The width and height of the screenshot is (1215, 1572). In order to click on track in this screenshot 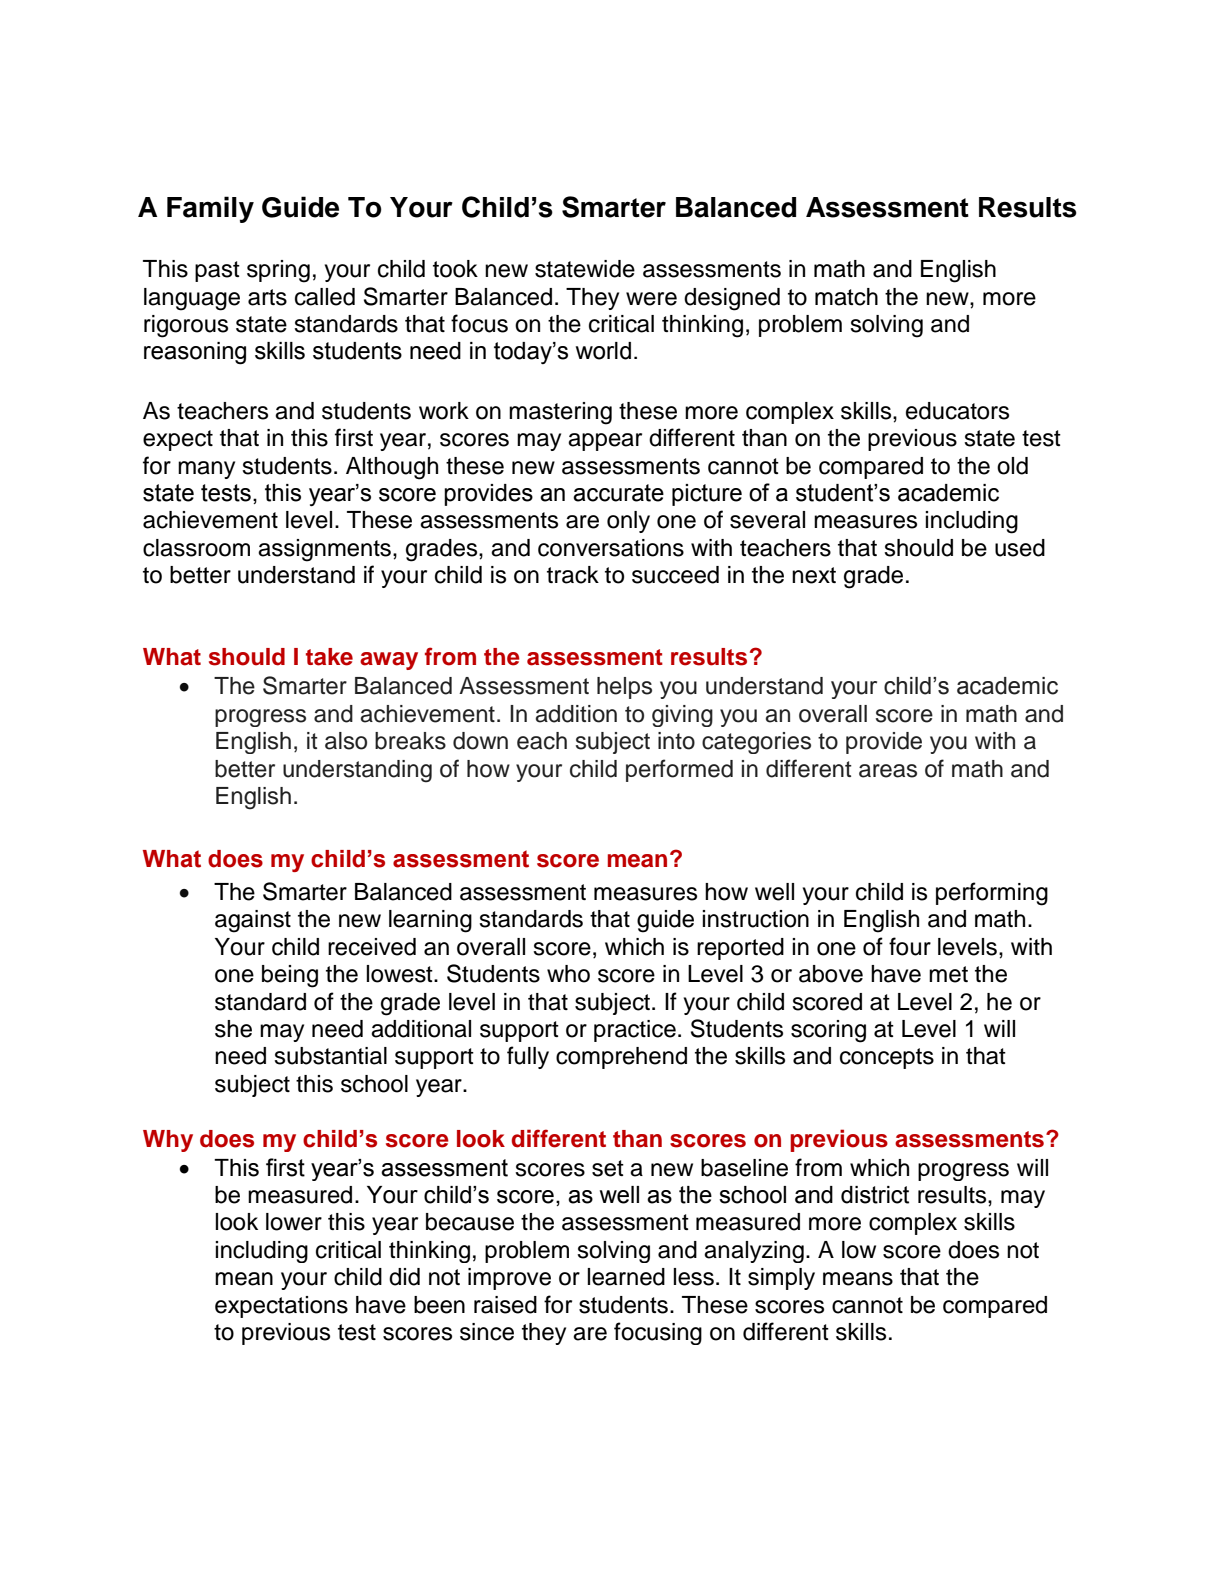, I will do `click(573, 575)`.
